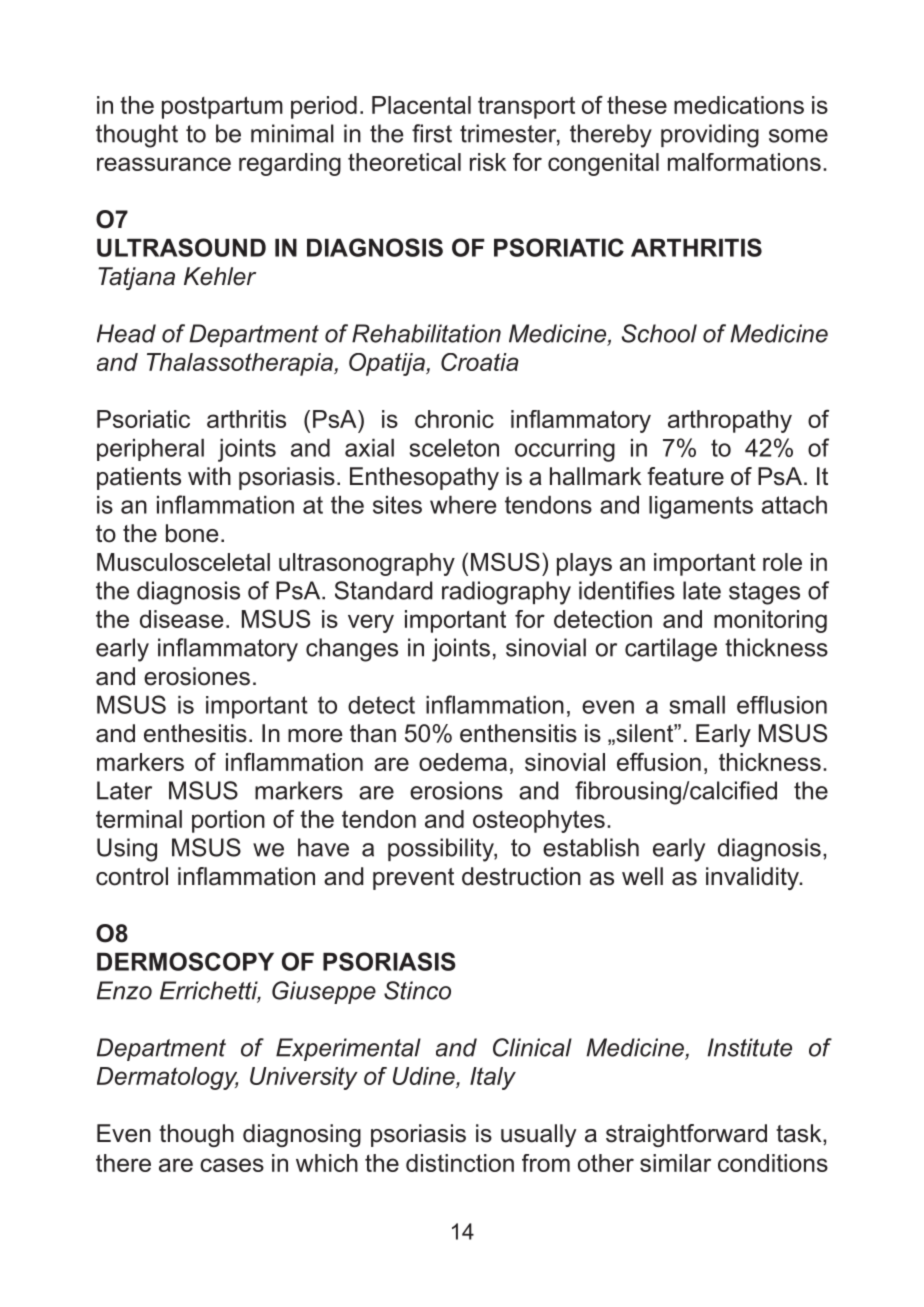 The image size is (924, 1307). What do you see at coordinates (222, 107) in the page?
I see `postpartum` at bounding box center [222, 107].
